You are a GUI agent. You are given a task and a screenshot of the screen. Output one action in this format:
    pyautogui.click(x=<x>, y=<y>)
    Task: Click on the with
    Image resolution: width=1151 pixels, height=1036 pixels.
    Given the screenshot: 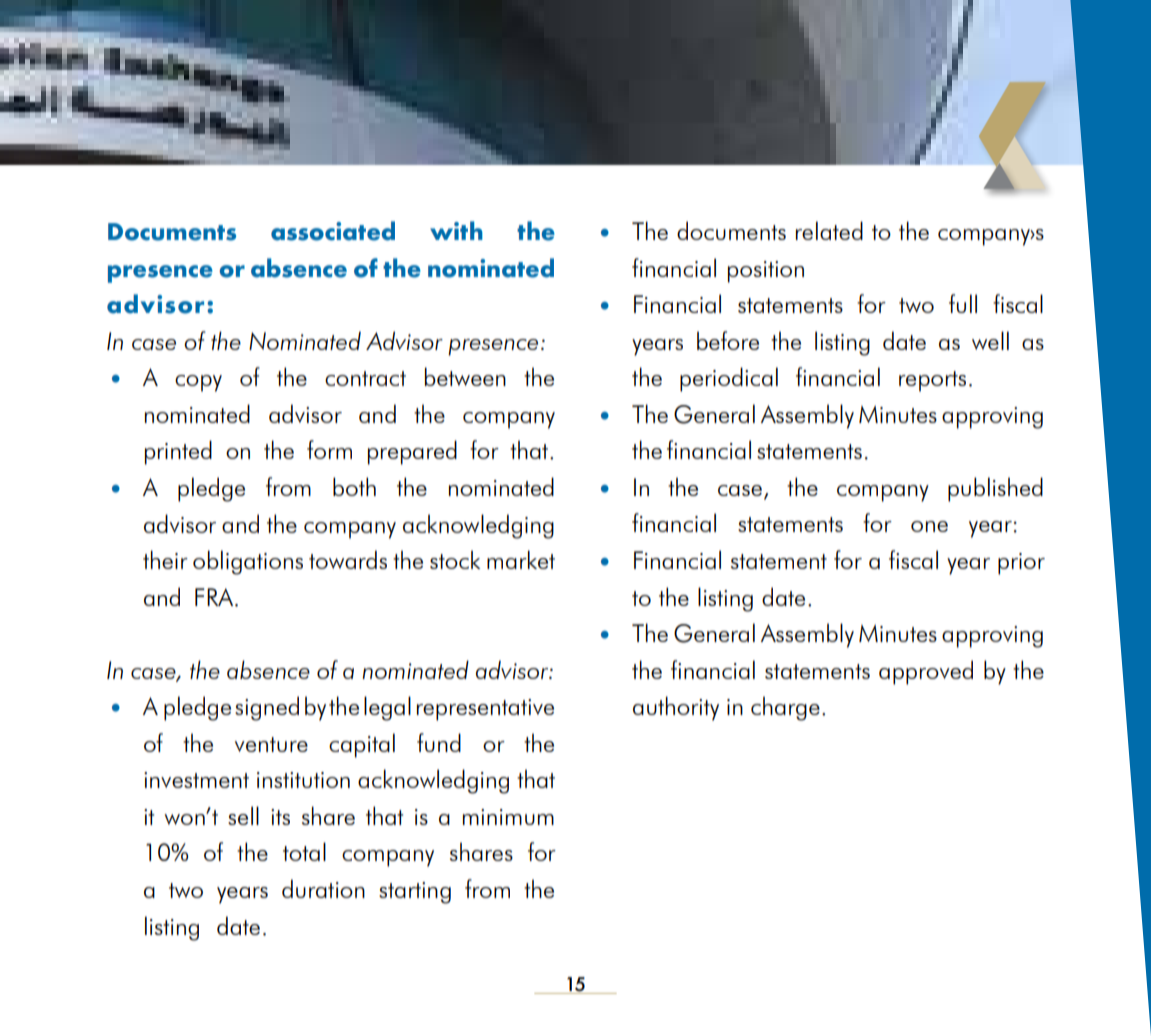 What is the action you would take?
    pyautogui.click(x=456, y=230)
